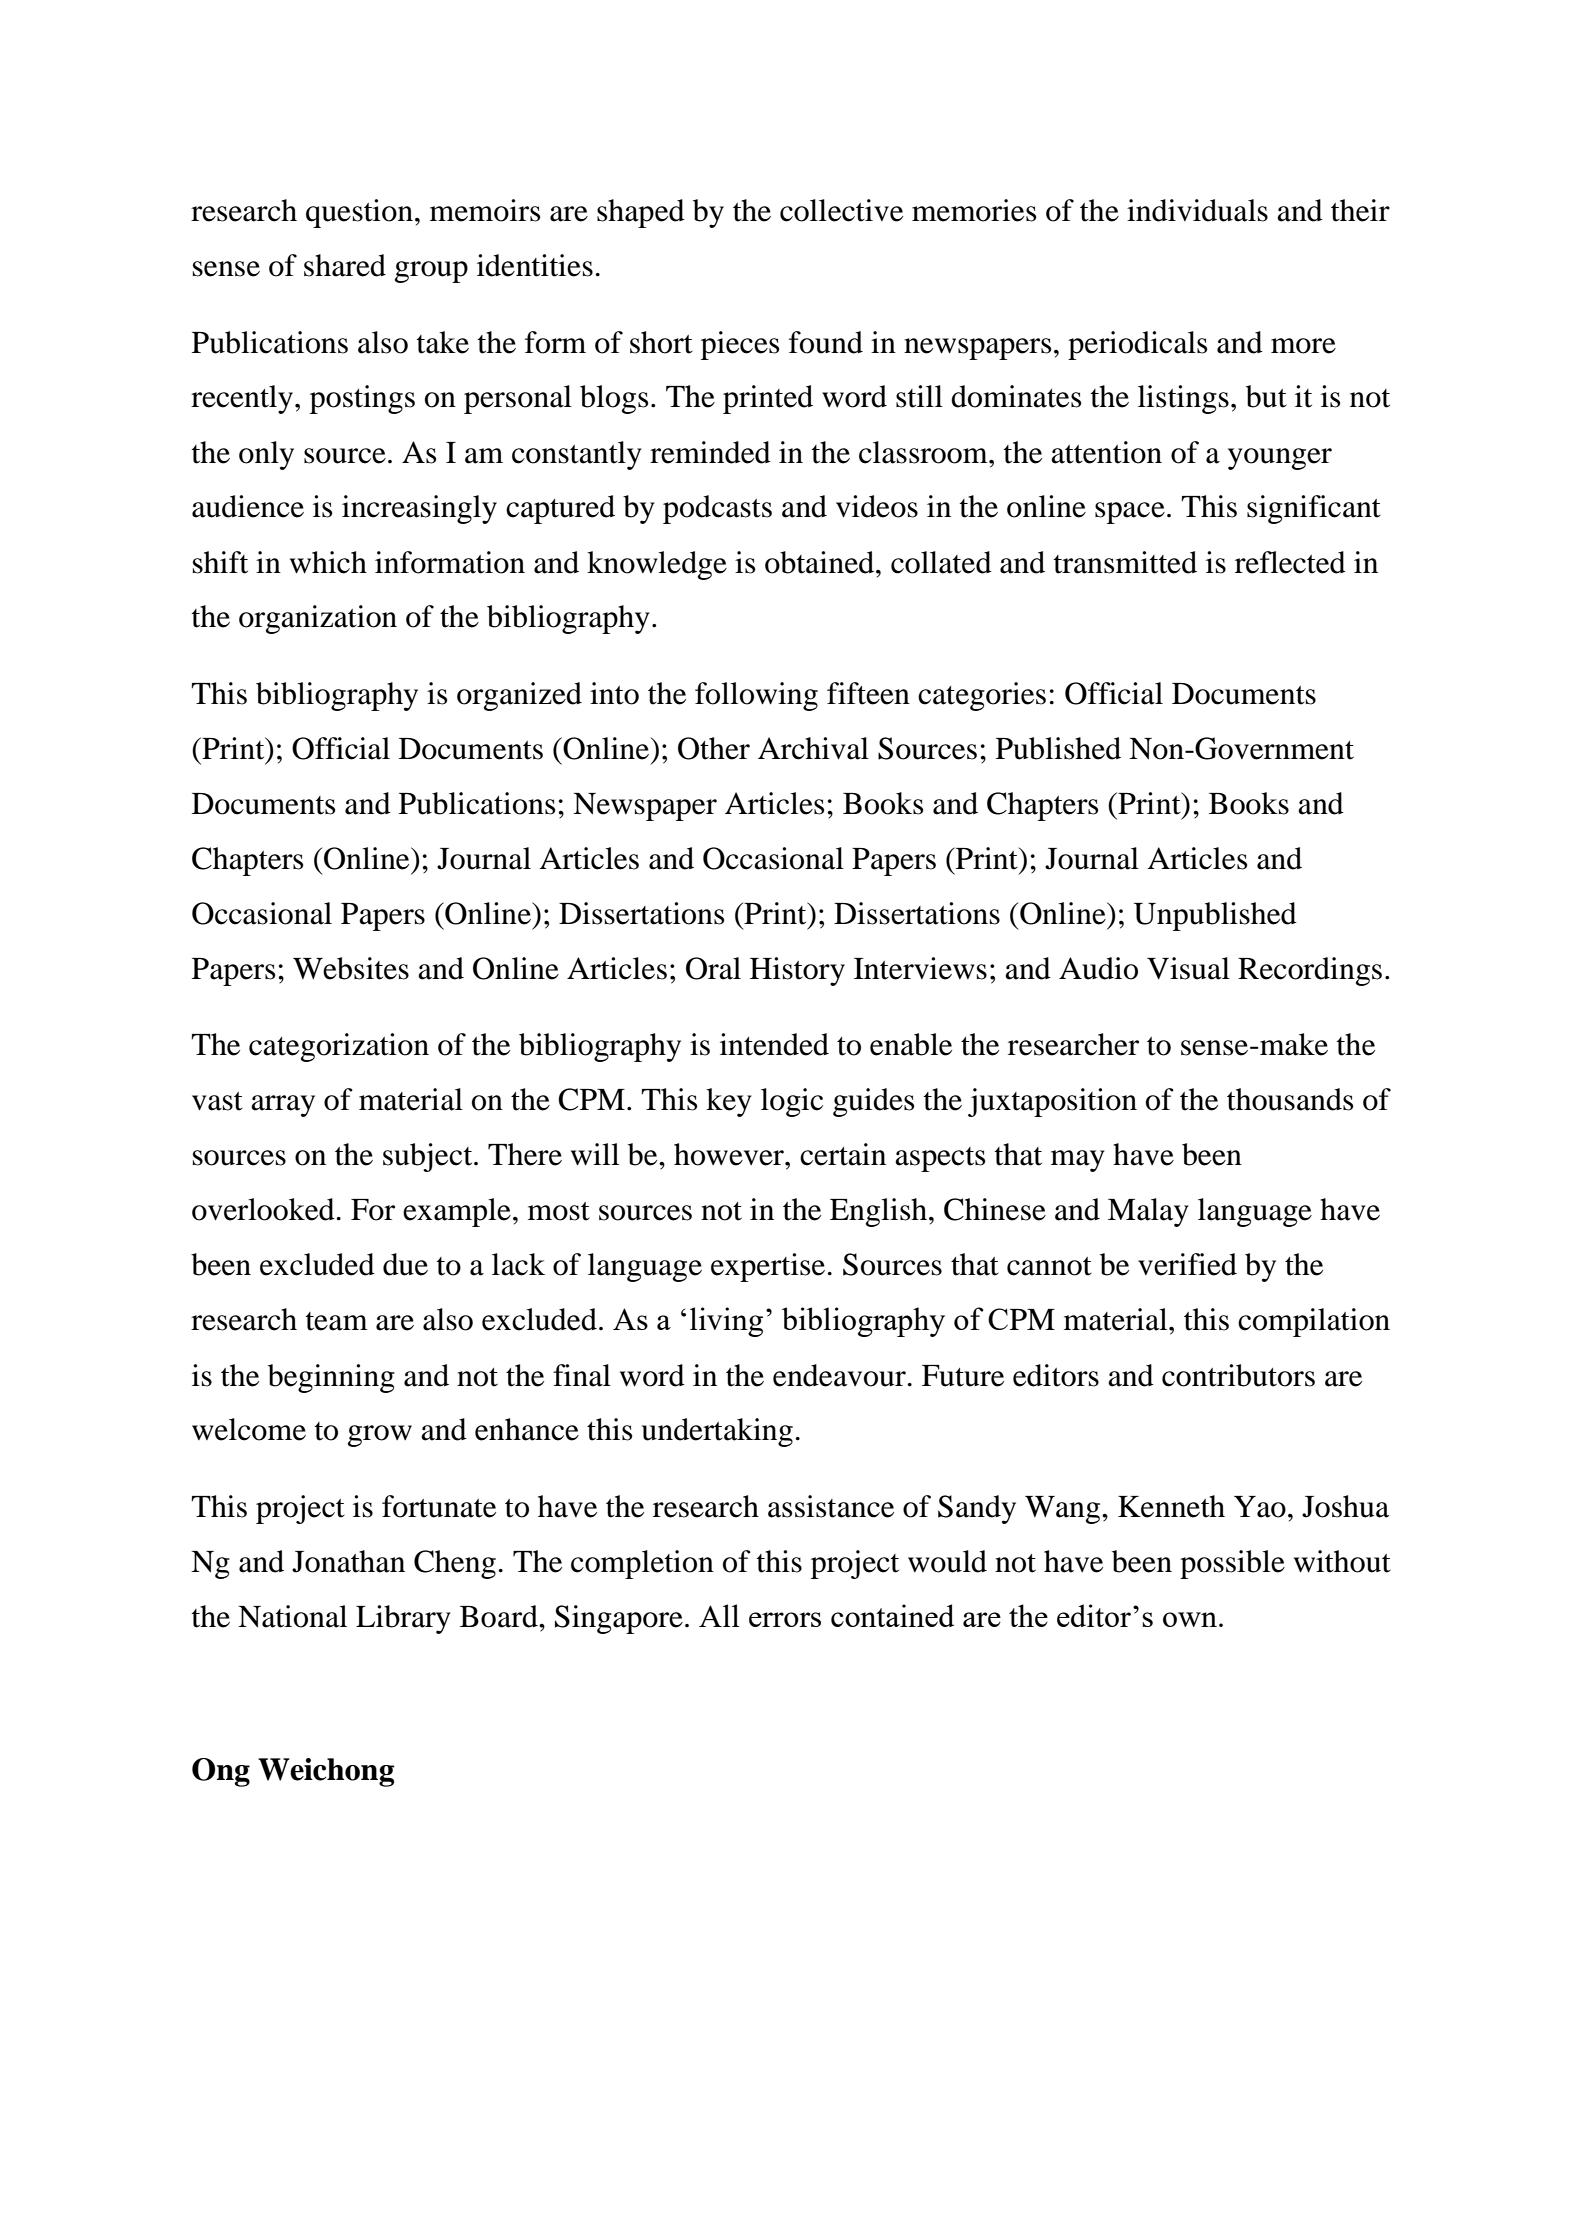 This screenshot has height=2238, width=1583. Describe the element at coordinates (785, 1619) in the screenshot. I see `errors` at that location.
